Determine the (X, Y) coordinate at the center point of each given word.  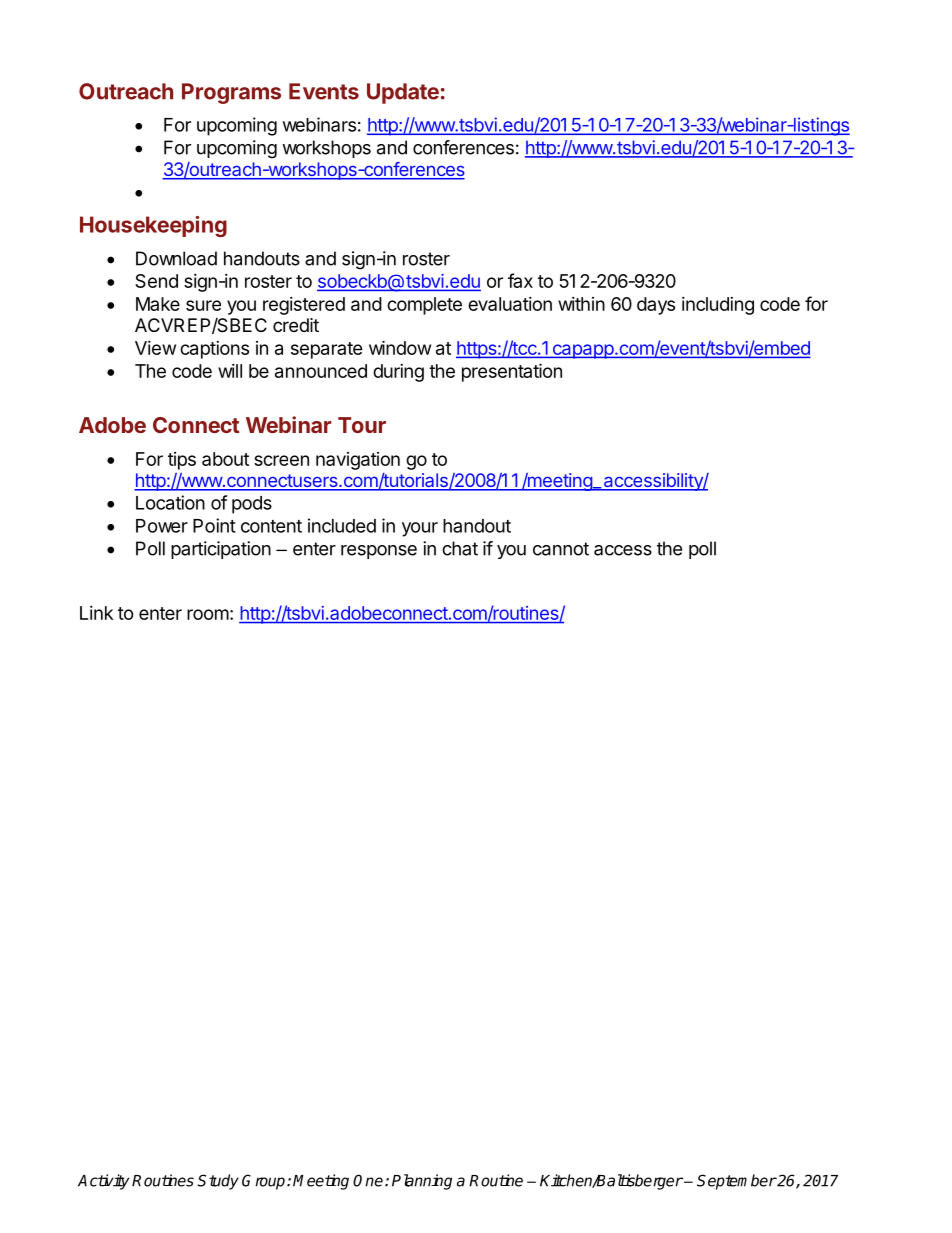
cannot (561, 549)
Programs (231, 93)
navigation (358, 461)
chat (460, 548)
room (208, 614)
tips (182, 461)
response (379, 552)
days (656, 306)
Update (403, 93)
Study (218, 1182)
